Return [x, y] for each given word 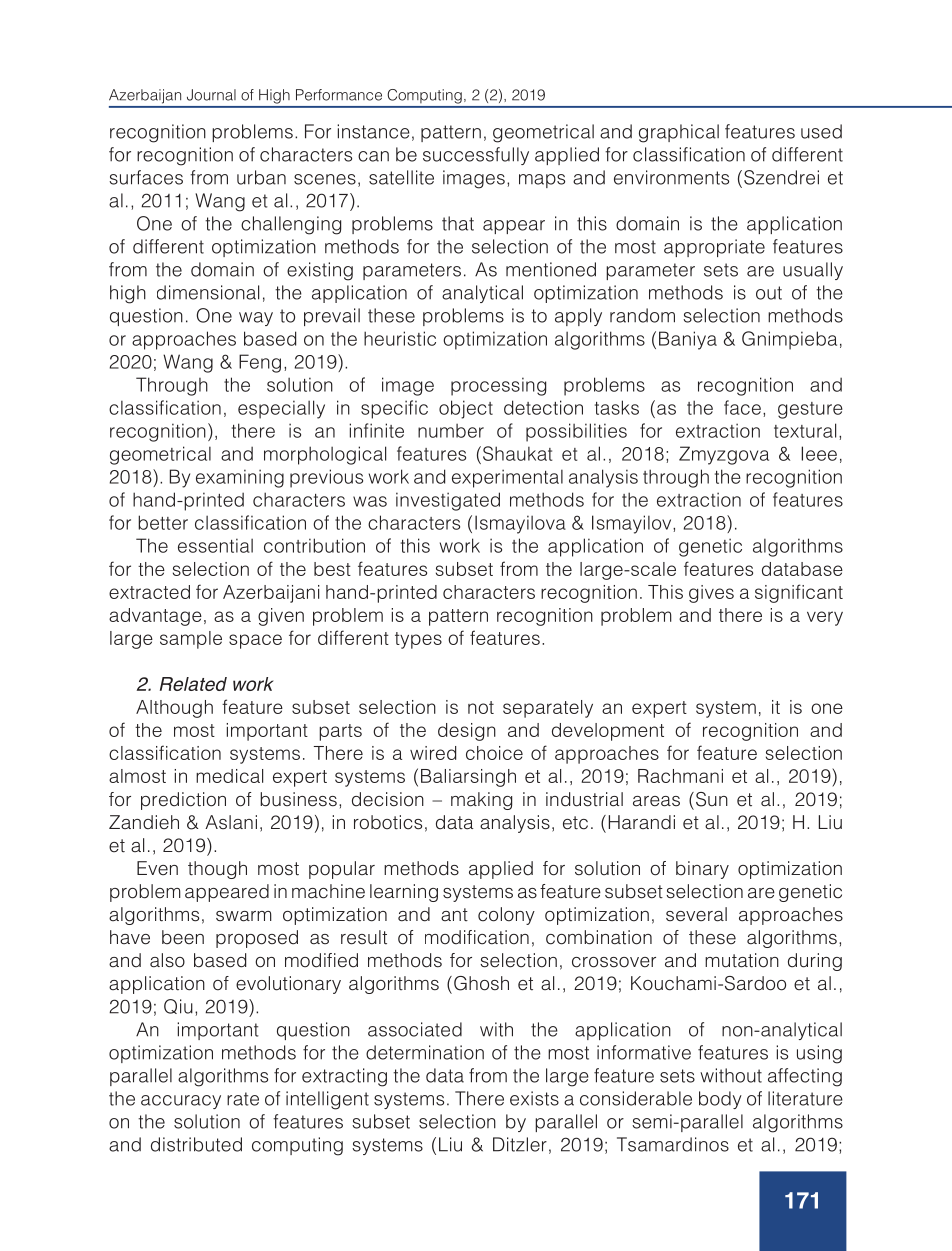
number [451, 431]
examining [240, 478]
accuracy [181, 1102]
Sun [712, 799]
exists [534, 1098]
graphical [679, 133]
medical [229, 776]
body [720, 1100]
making [481, 801]
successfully [476, 156]
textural [805, 430]
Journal [211, 95]
